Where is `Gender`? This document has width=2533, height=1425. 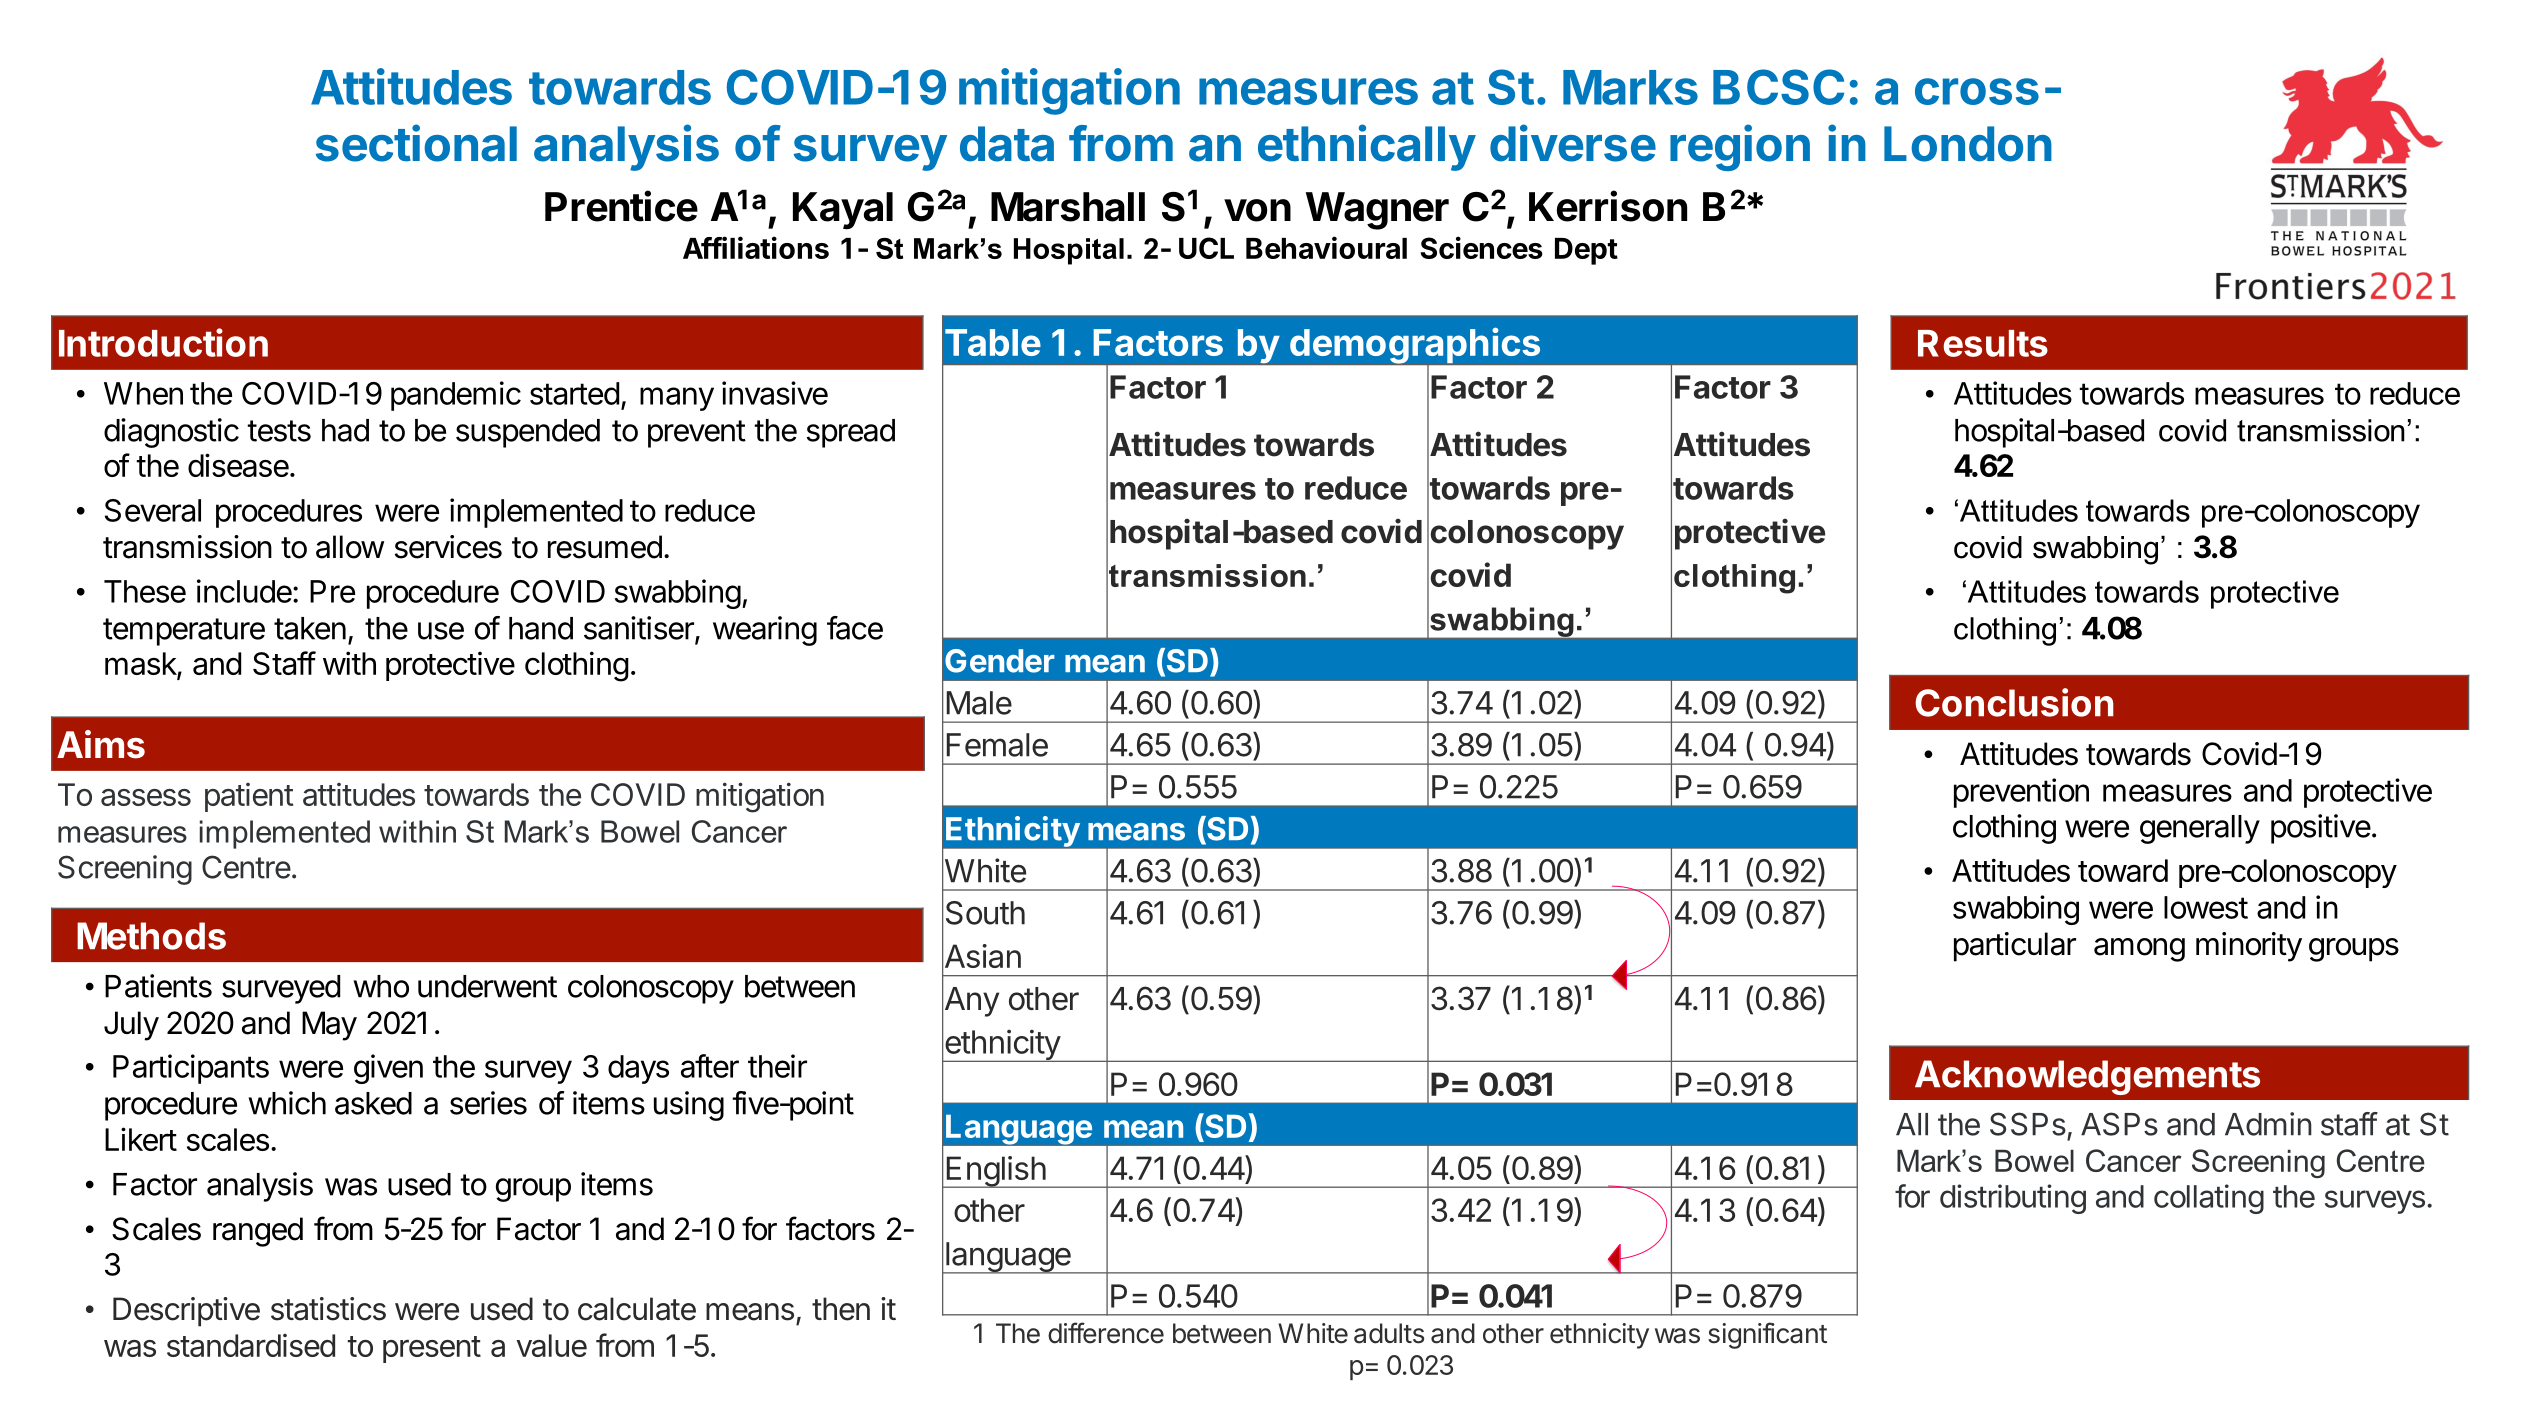
Gender is located at coordinates (1000, 661).
